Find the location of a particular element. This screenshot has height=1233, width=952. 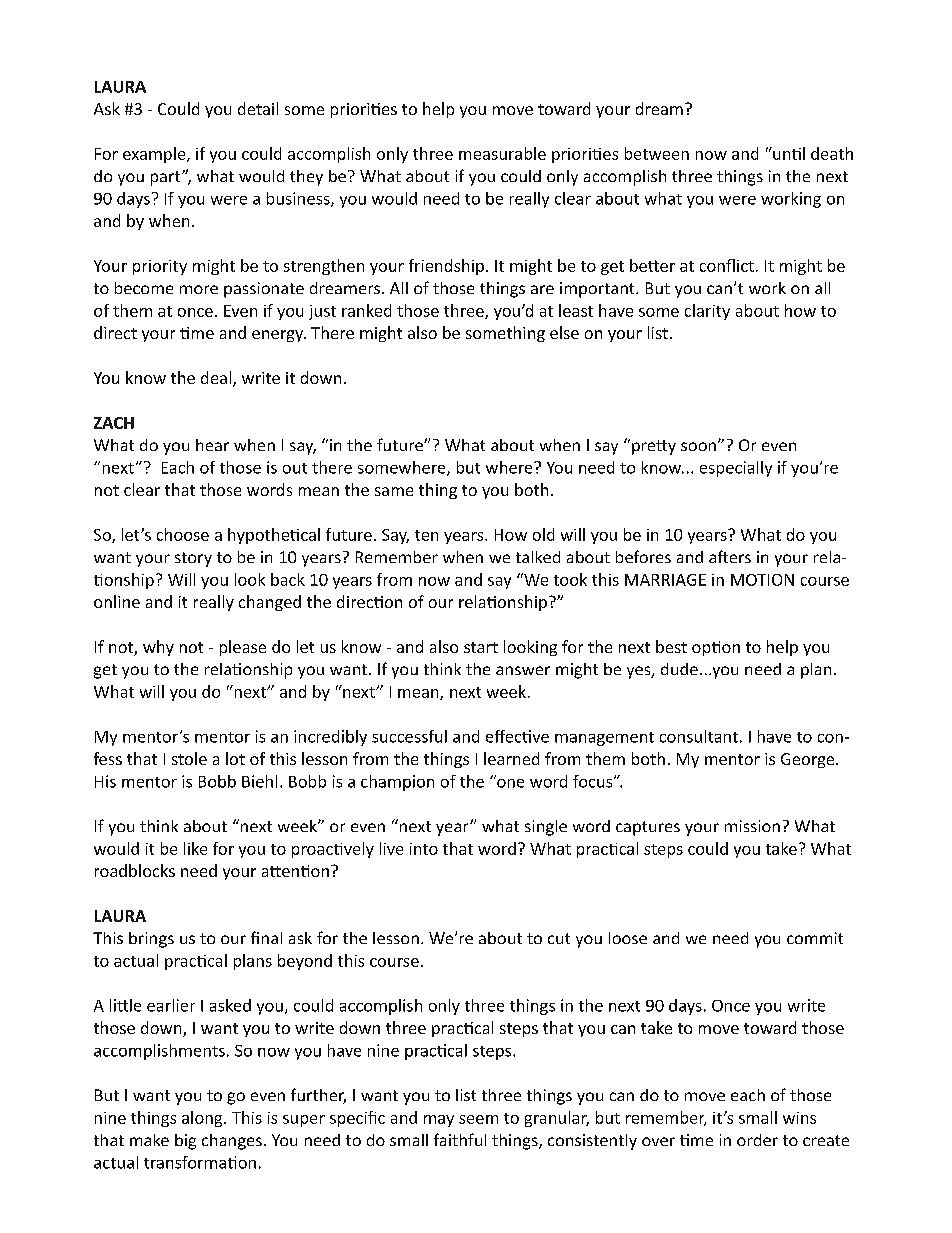

seem is located at coordinates (478, 1119).
